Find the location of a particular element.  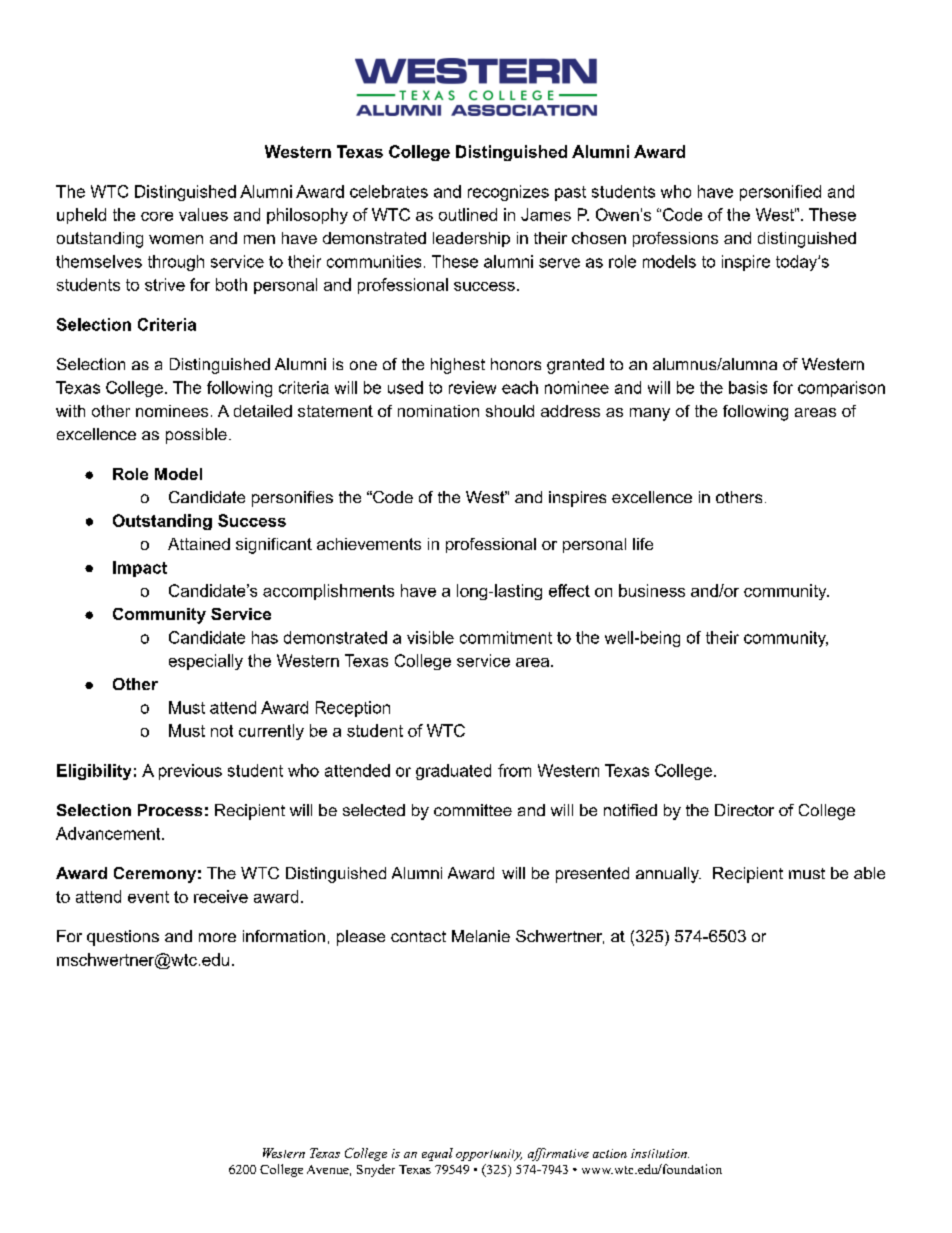

achievements is located at coordinates (369, 544).
